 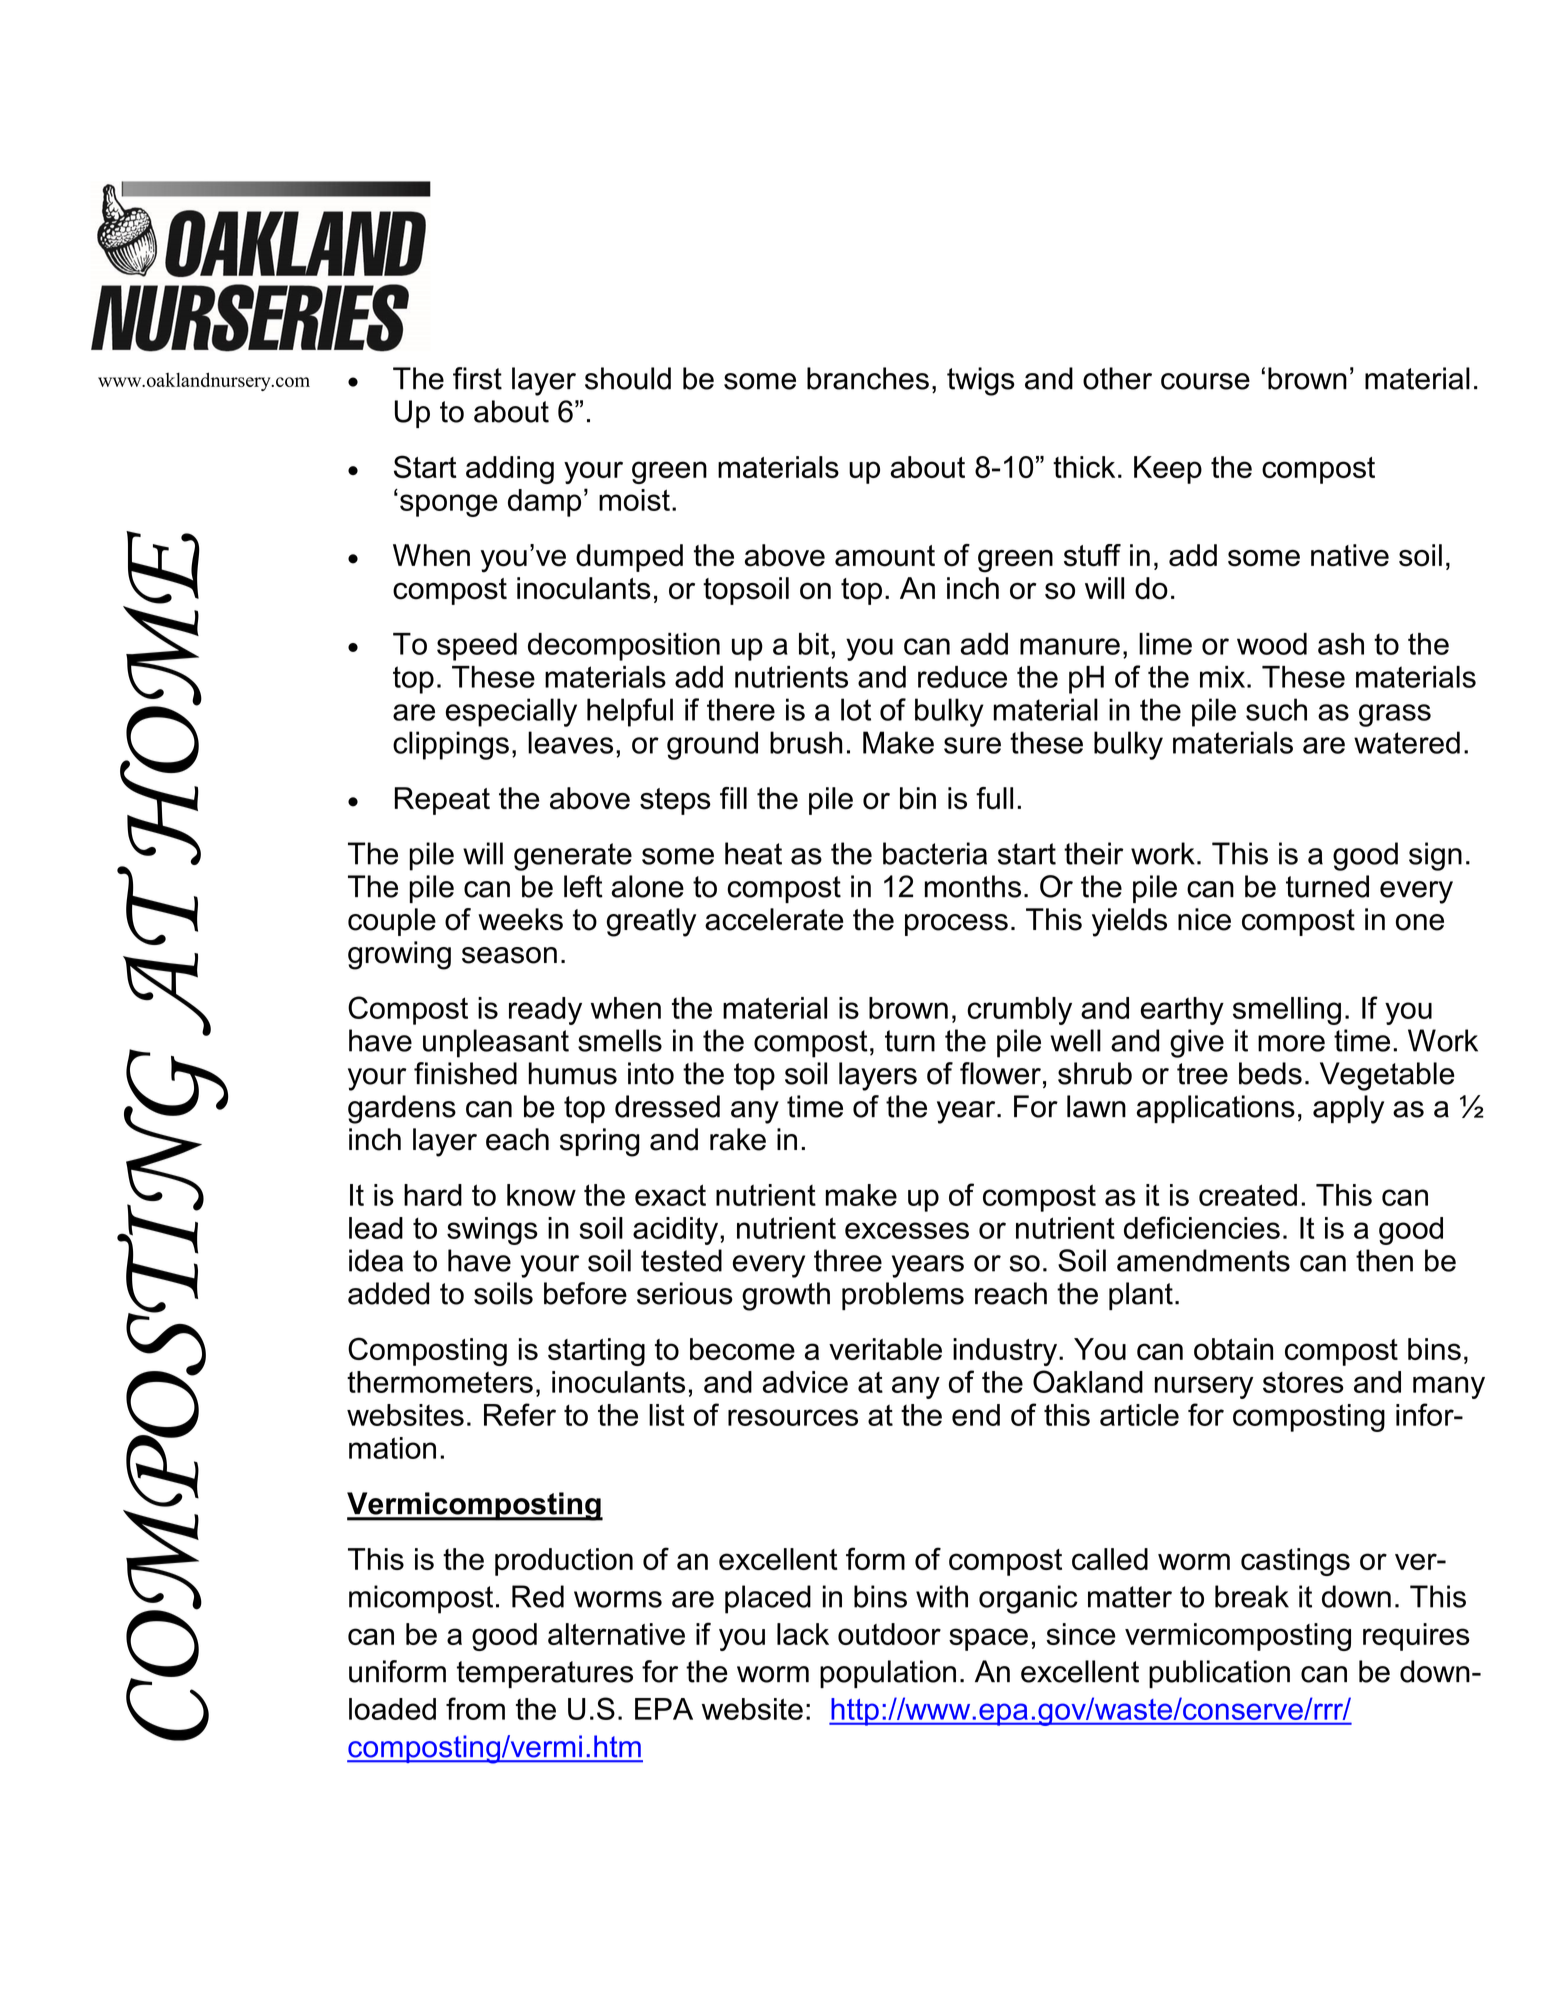 What do you see at coordinates (885, 1349) in the document?
I see `veritable` at bounding box center [885, 1349].
